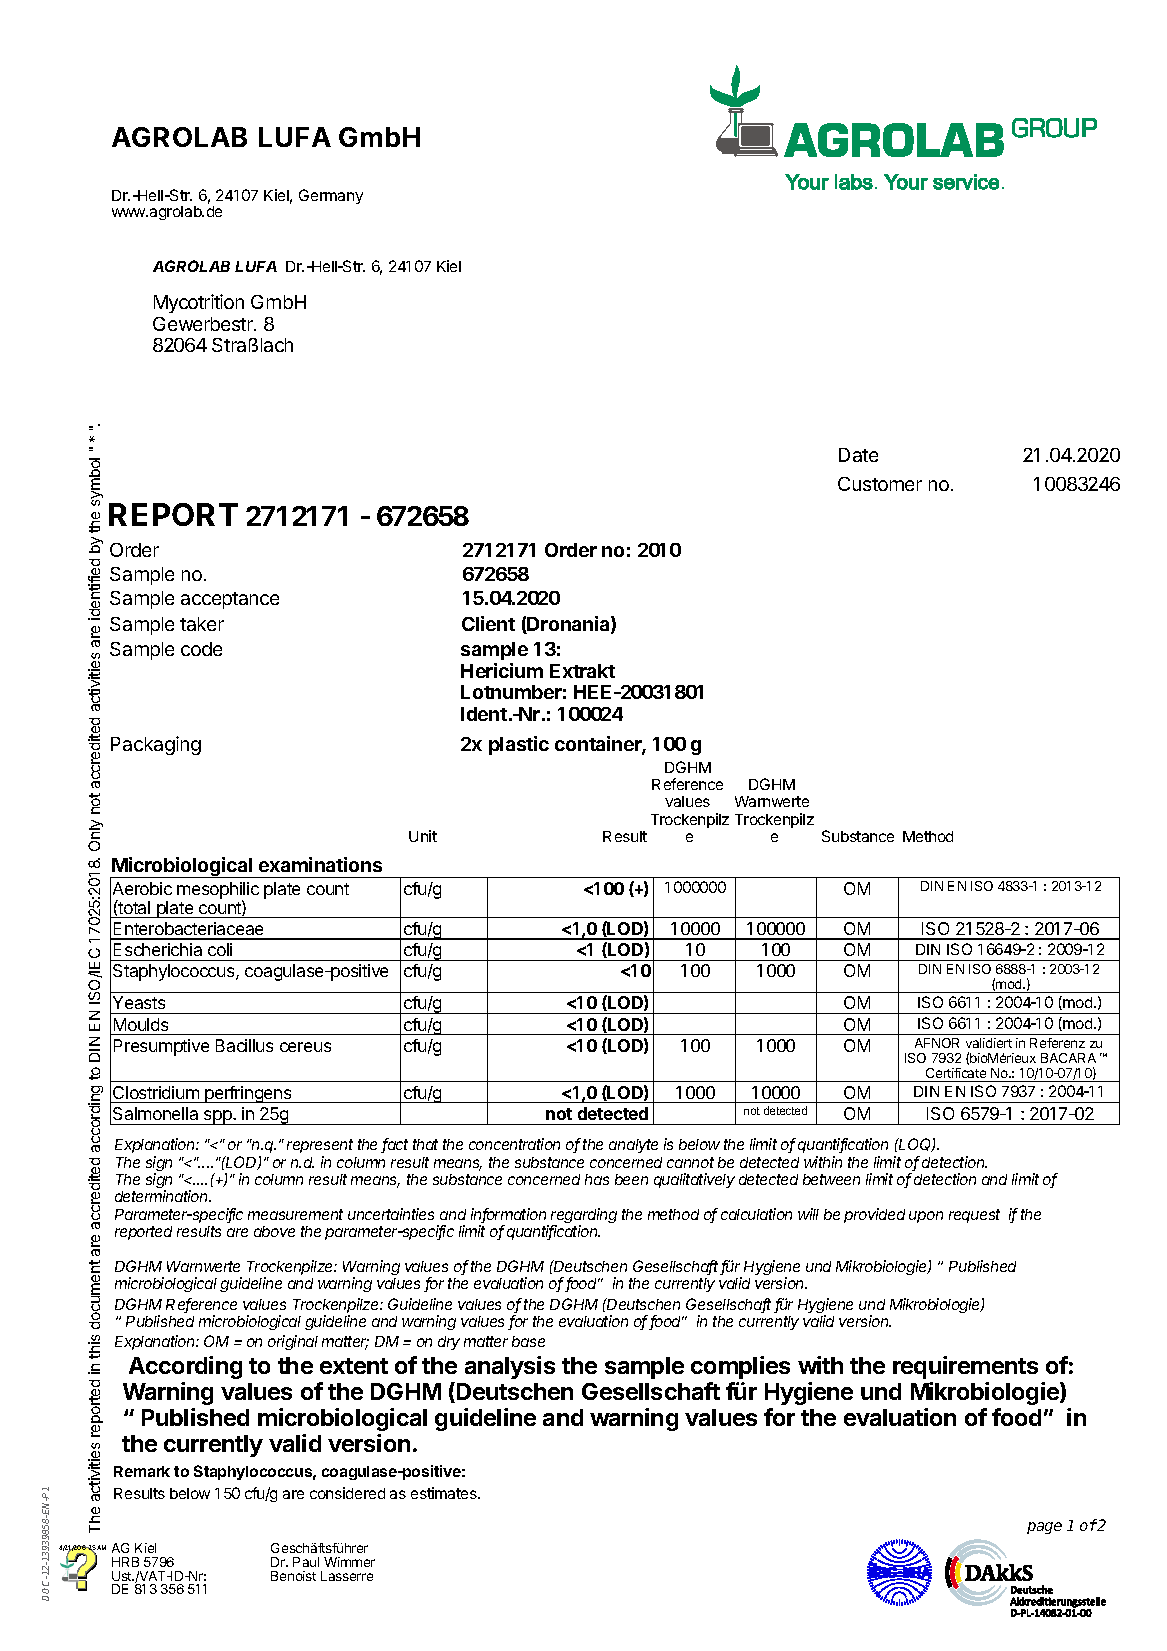 The height and width of the document is (1651, 1167). Describe the element at coordinates (831, 1179) in the document. I see `between` at that location.
